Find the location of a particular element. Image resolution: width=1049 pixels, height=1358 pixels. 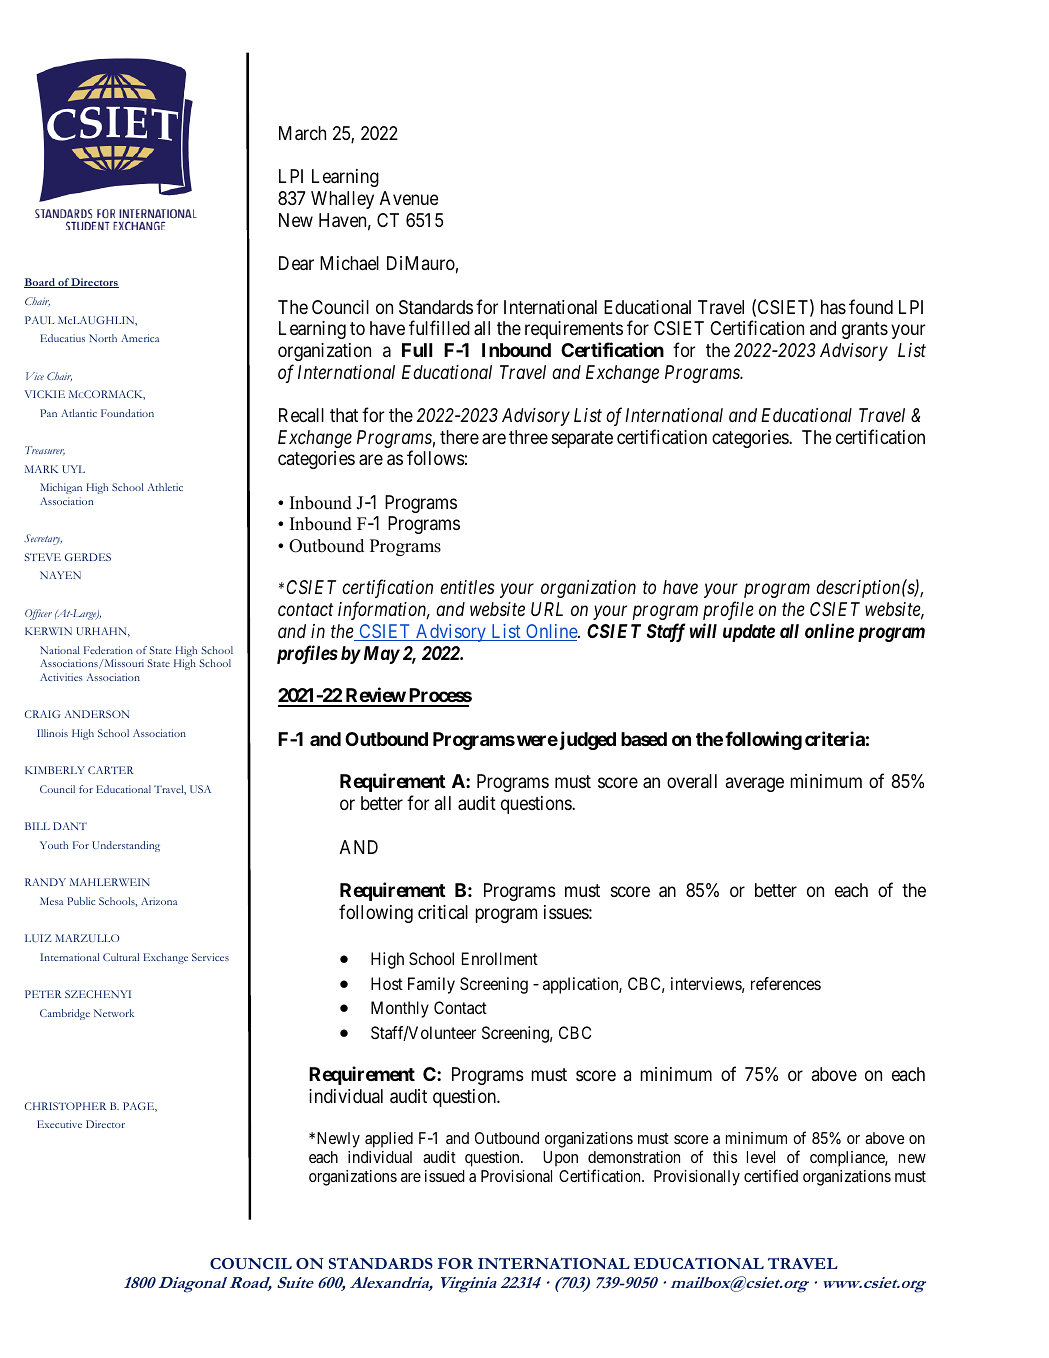

critical is located at coordinates (443, 912).
